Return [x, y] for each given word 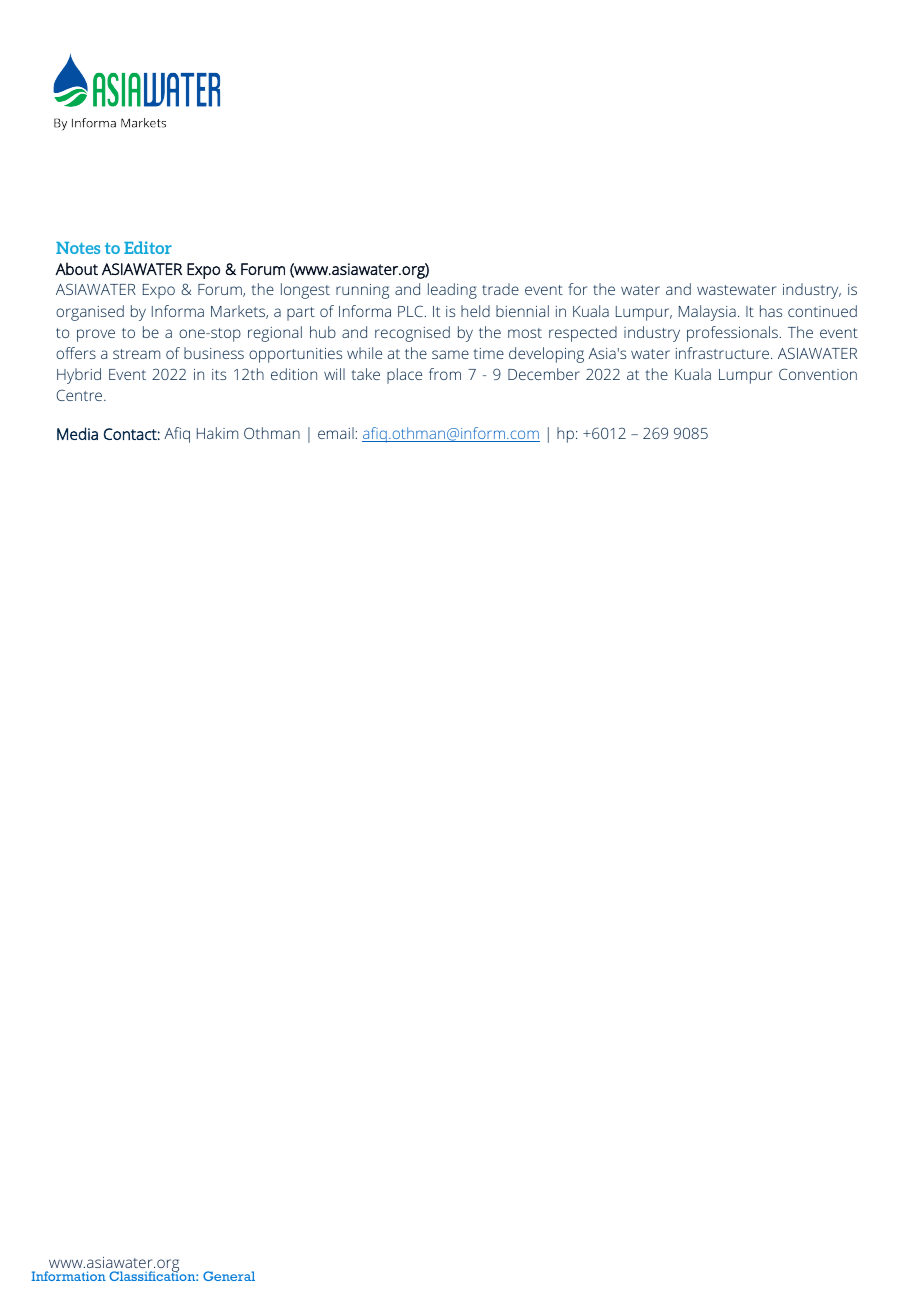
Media [77, 433]
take [366, 374]
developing [546, 355]
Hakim [217, 433]
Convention [818, 374]
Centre [80, 395]
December [544, 374]
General [229, 1276]
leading [452, 291]
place [404, 376]
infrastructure [724, 353]
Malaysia [707, 313]
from [445, 374]
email [336, 433]
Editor [148, 247]
